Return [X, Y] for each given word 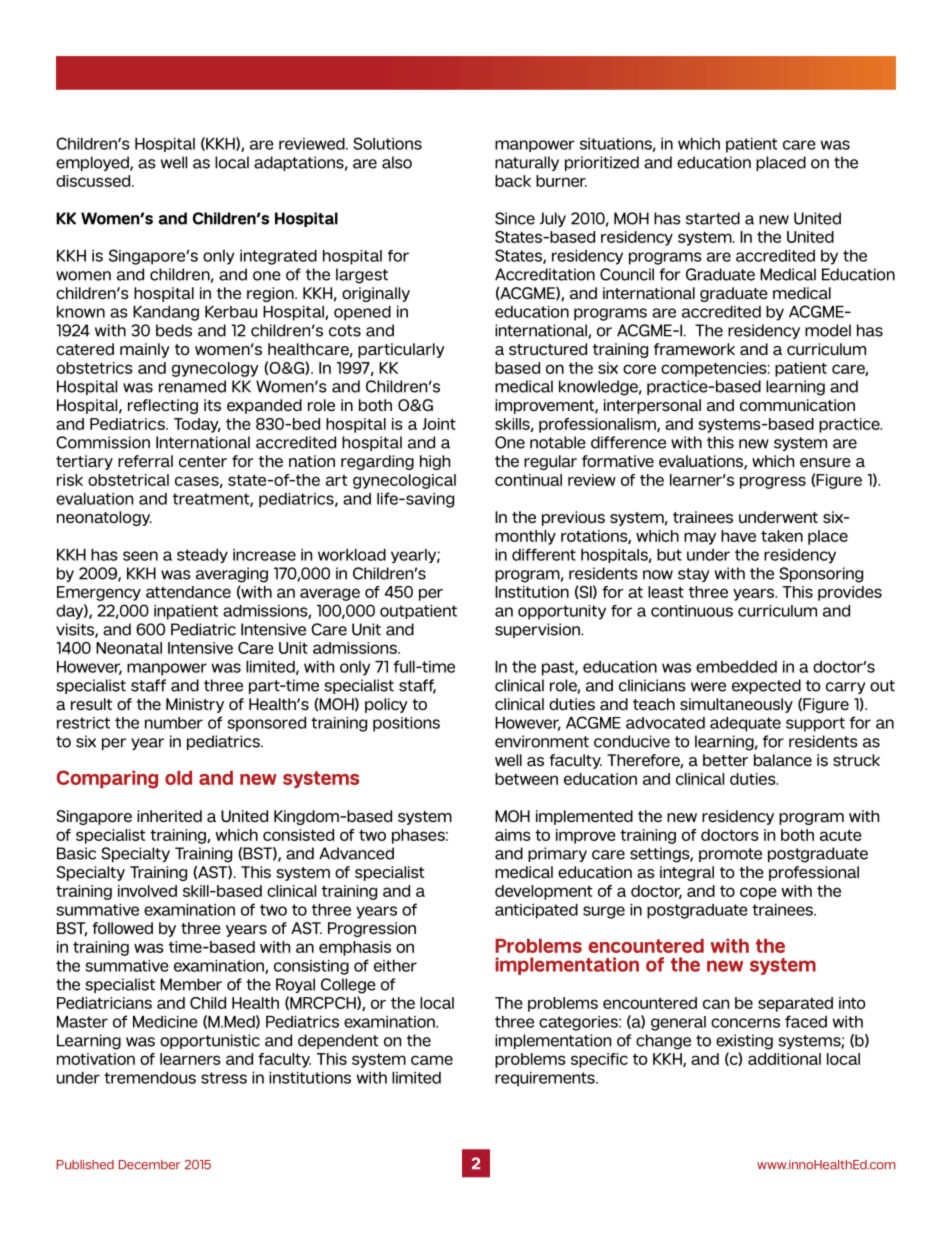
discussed [94, 181]
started [713, 218]
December [149, 1165]
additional [784, 1059]
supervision [538, 630]
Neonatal [129, 648]
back [513, 181]
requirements [546, 1079]
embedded [736, 667]
